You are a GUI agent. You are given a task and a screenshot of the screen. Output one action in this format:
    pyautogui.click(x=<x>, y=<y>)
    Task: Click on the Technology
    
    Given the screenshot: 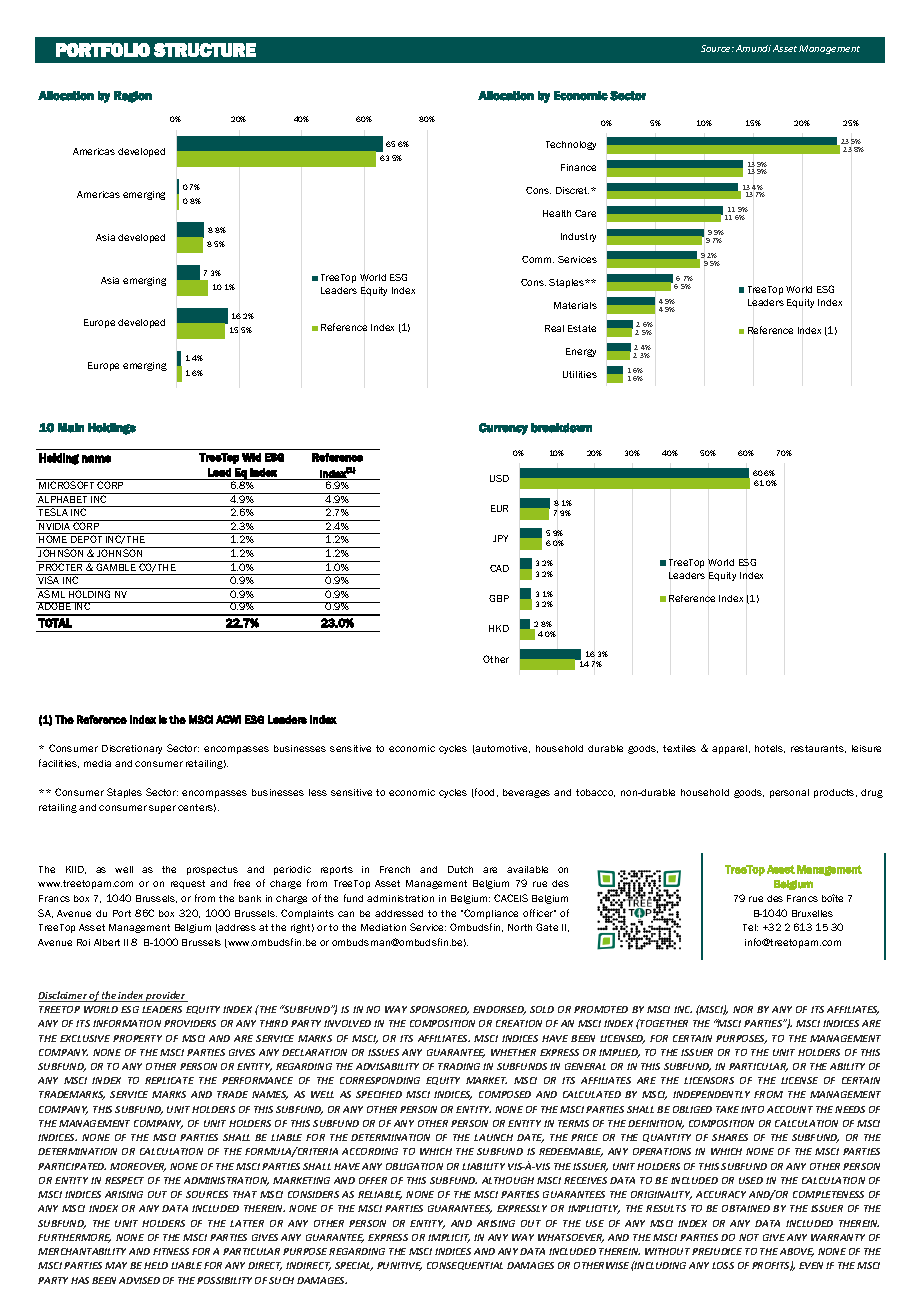 What is the action you would take?
    pyautogui.click(x=571, y=145)
